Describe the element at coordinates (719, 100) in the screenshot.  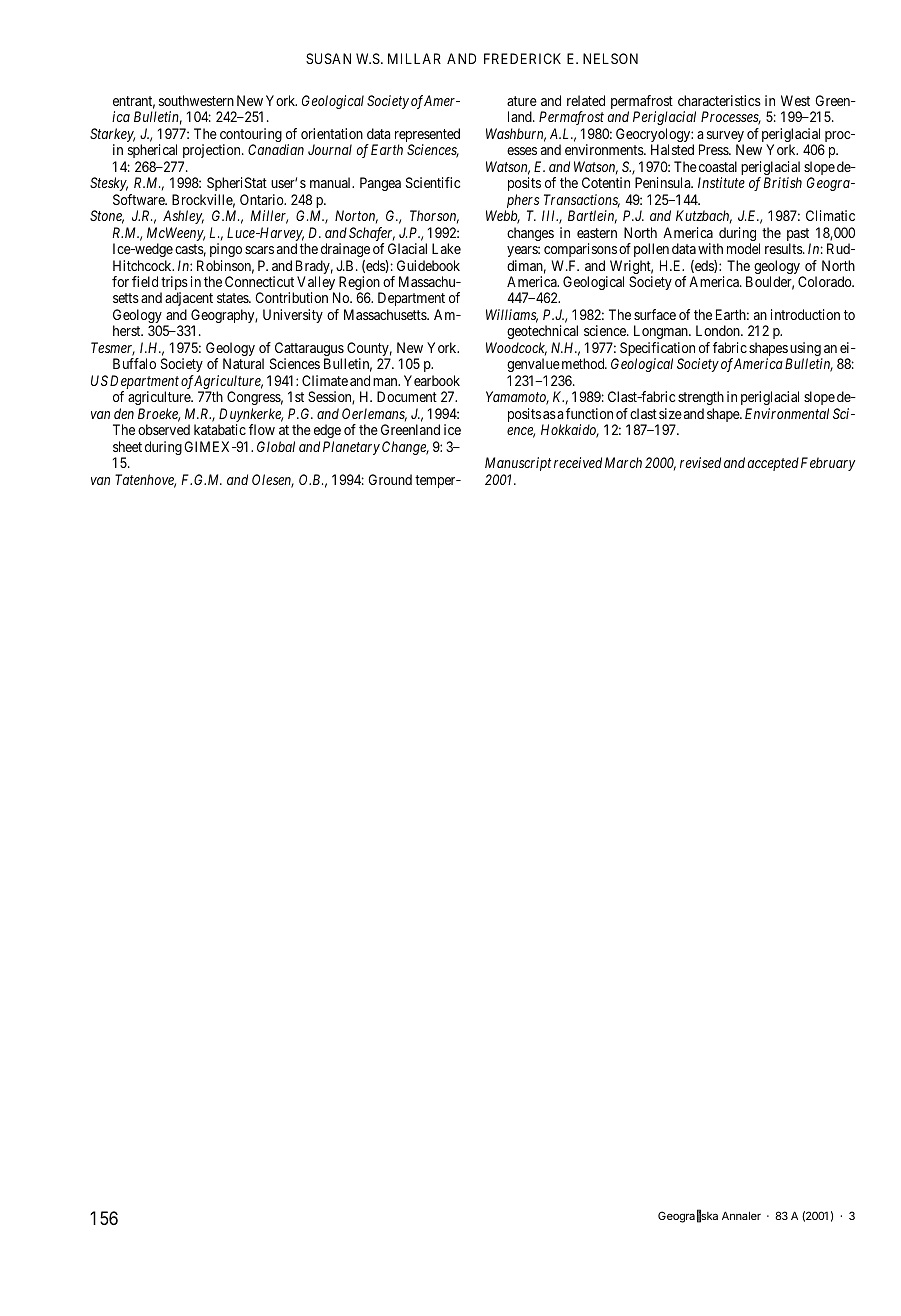
I see `characteristics` at that location.
